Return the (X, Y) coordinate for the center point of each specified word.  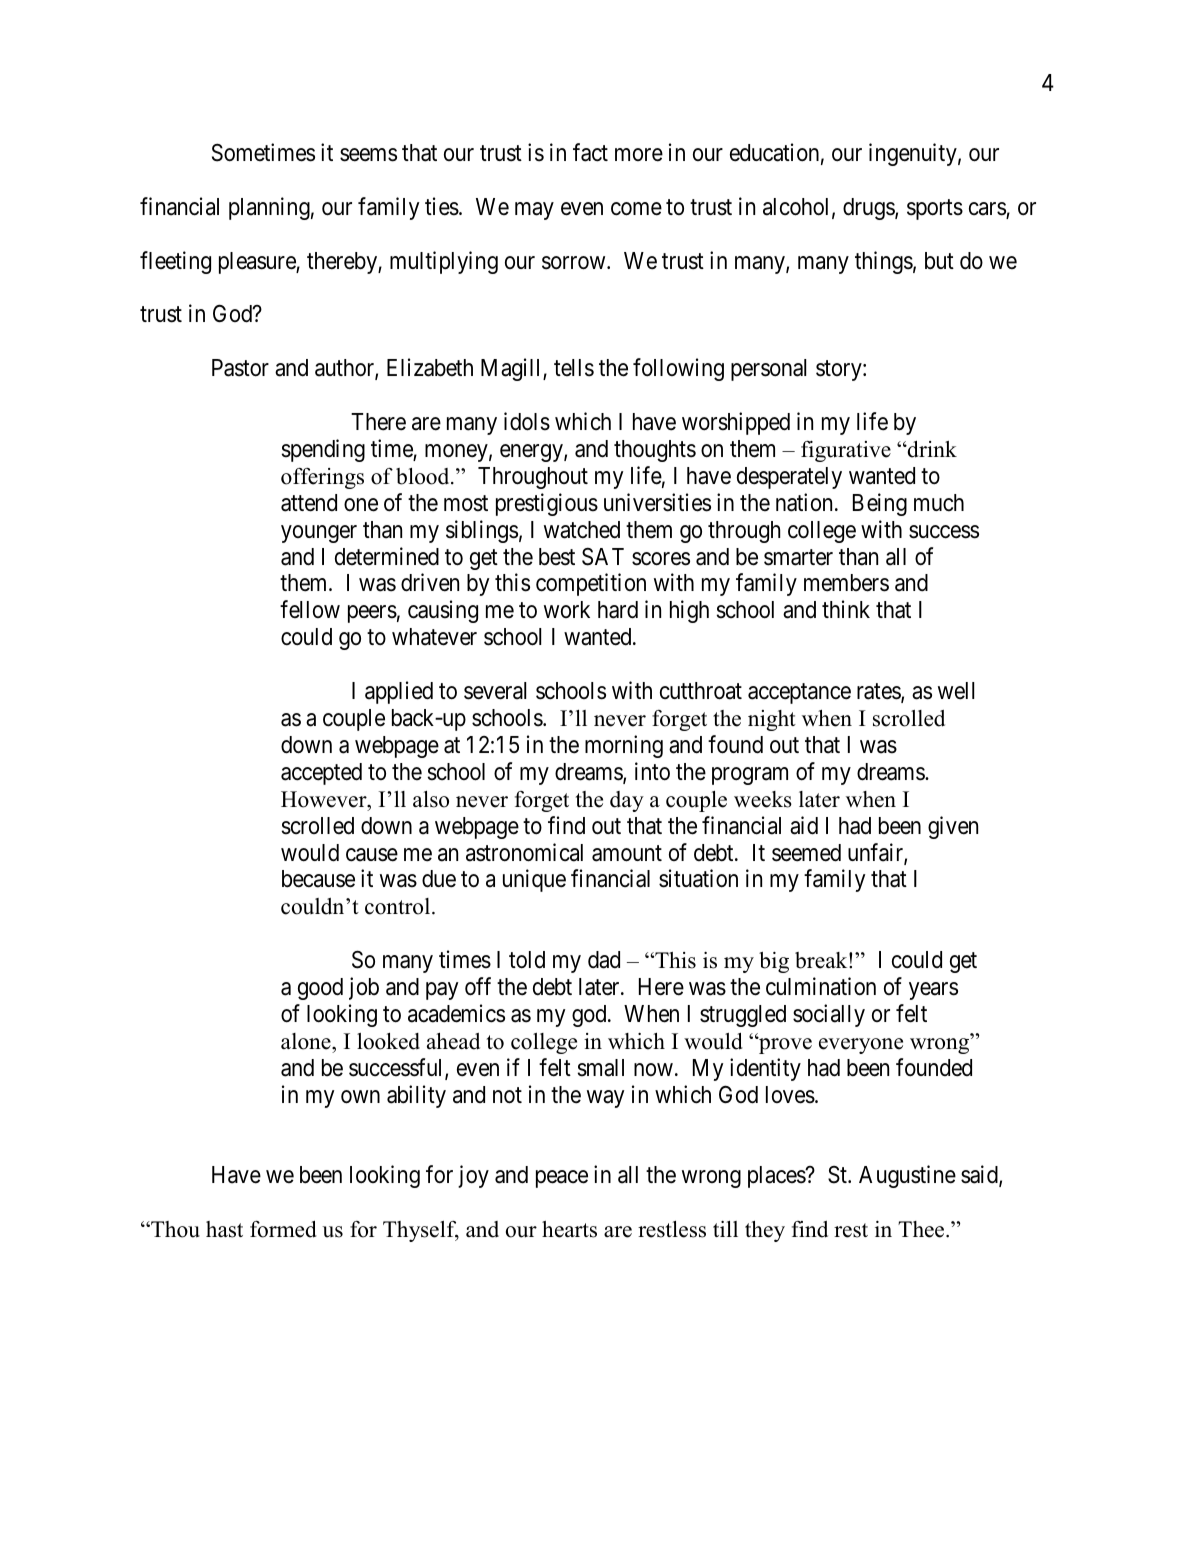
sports (935, 209)
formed (283, 1229)
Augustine (907, 1176)
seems (368, 155)
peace (562, 1179)
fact (590, 152)
